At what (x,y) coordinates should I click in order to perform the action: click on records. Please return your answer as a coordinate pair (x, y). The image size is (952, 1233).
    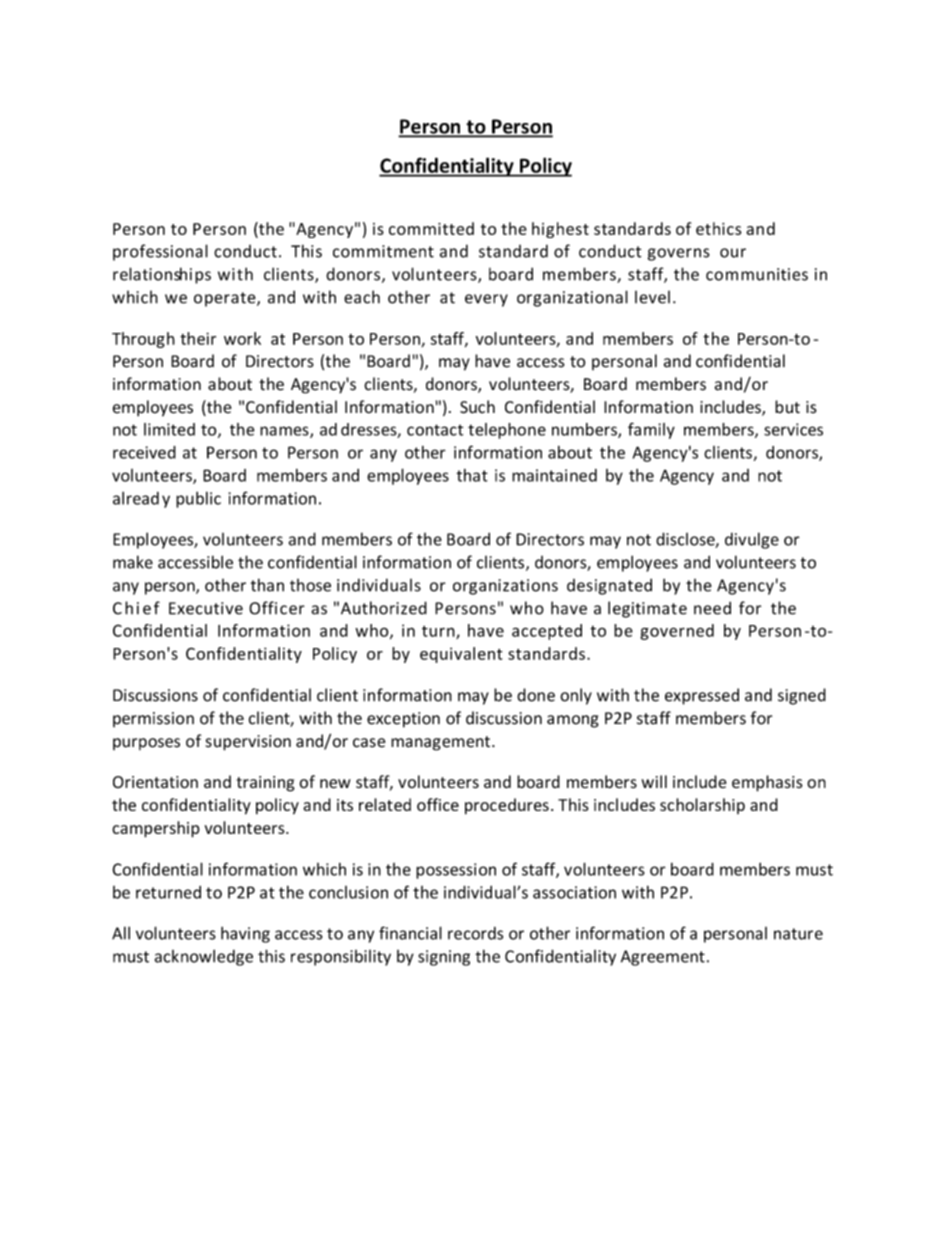
    Looking at the image, I should click on (475, 933).
